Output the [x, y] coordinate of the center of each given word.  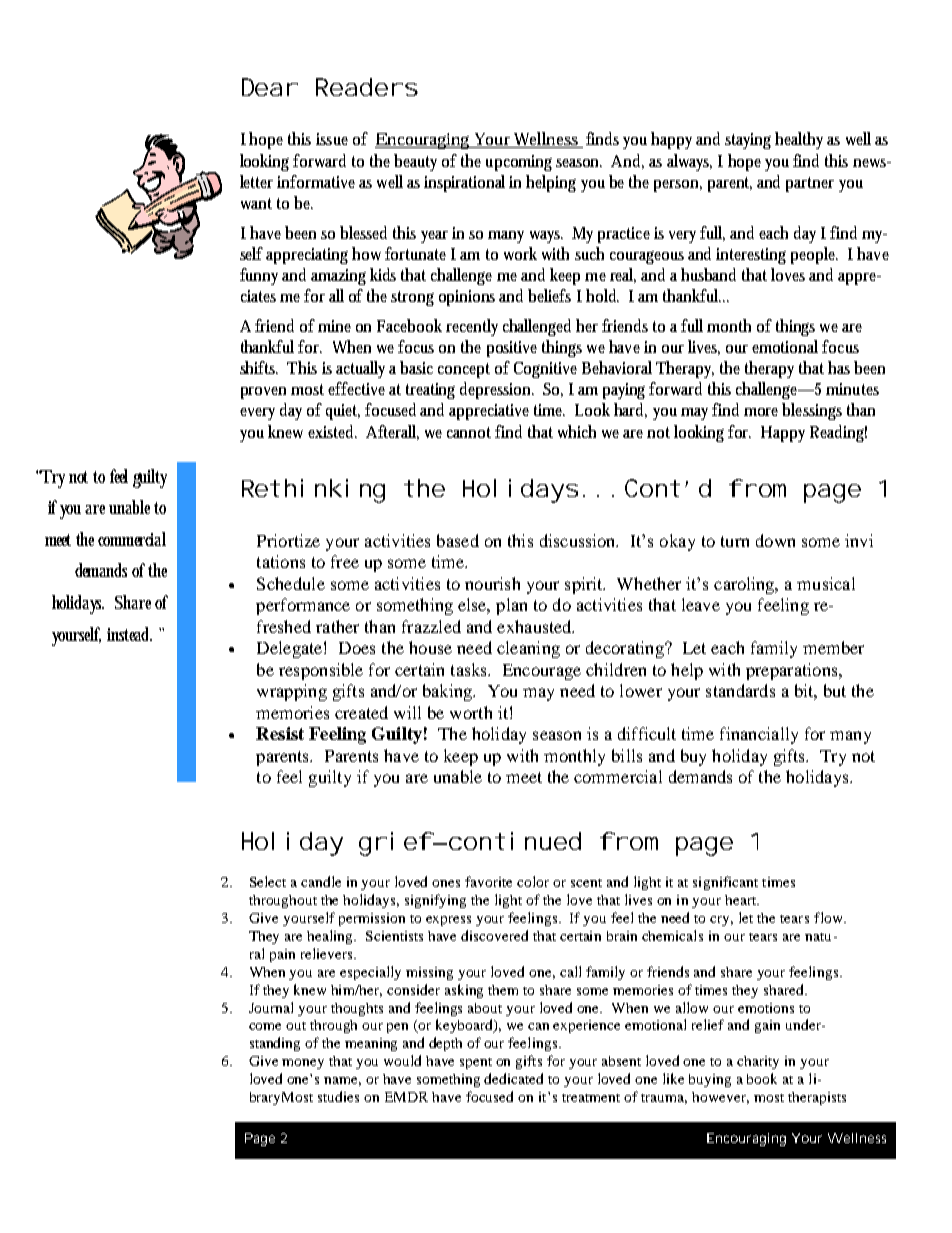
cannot [469, 432]
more [761, 412]
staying [748, 141]
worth [471, 712]
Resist [280, 733]
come [265, 1026]
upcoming [519, 163]
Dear [269, 87]
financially [759, 735]
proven [263, 393]
